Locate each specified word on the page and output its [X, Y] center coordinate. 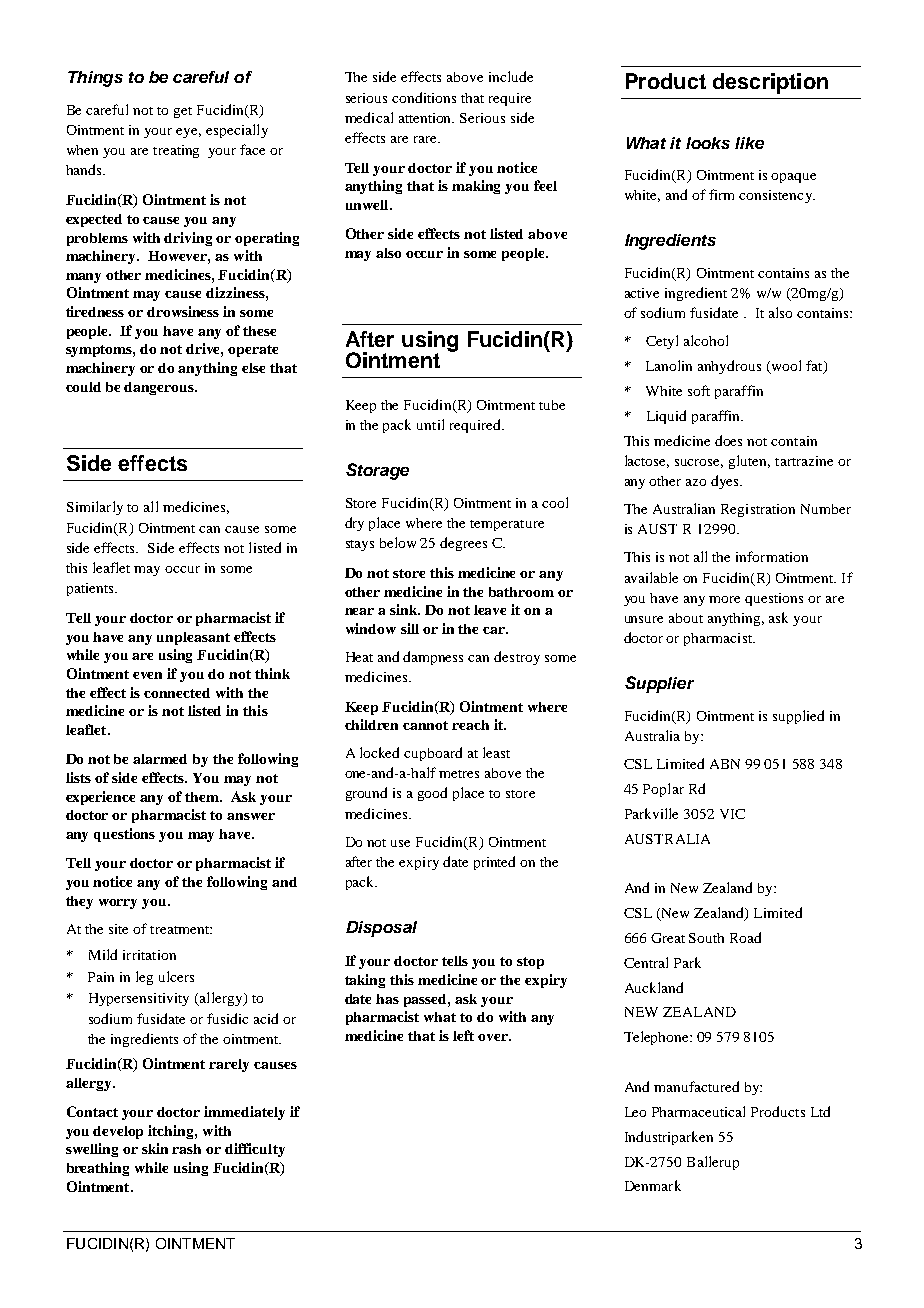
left [463, 1035]
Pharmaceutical [698, 1111]
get [183, 112]
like [749, 143]
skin [155, 1148]
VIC [732, 814]
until [430, 424]
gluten [749, 462]
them [203, 797]
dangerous [160, 388]
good [432, 794]
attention [426, 118]
